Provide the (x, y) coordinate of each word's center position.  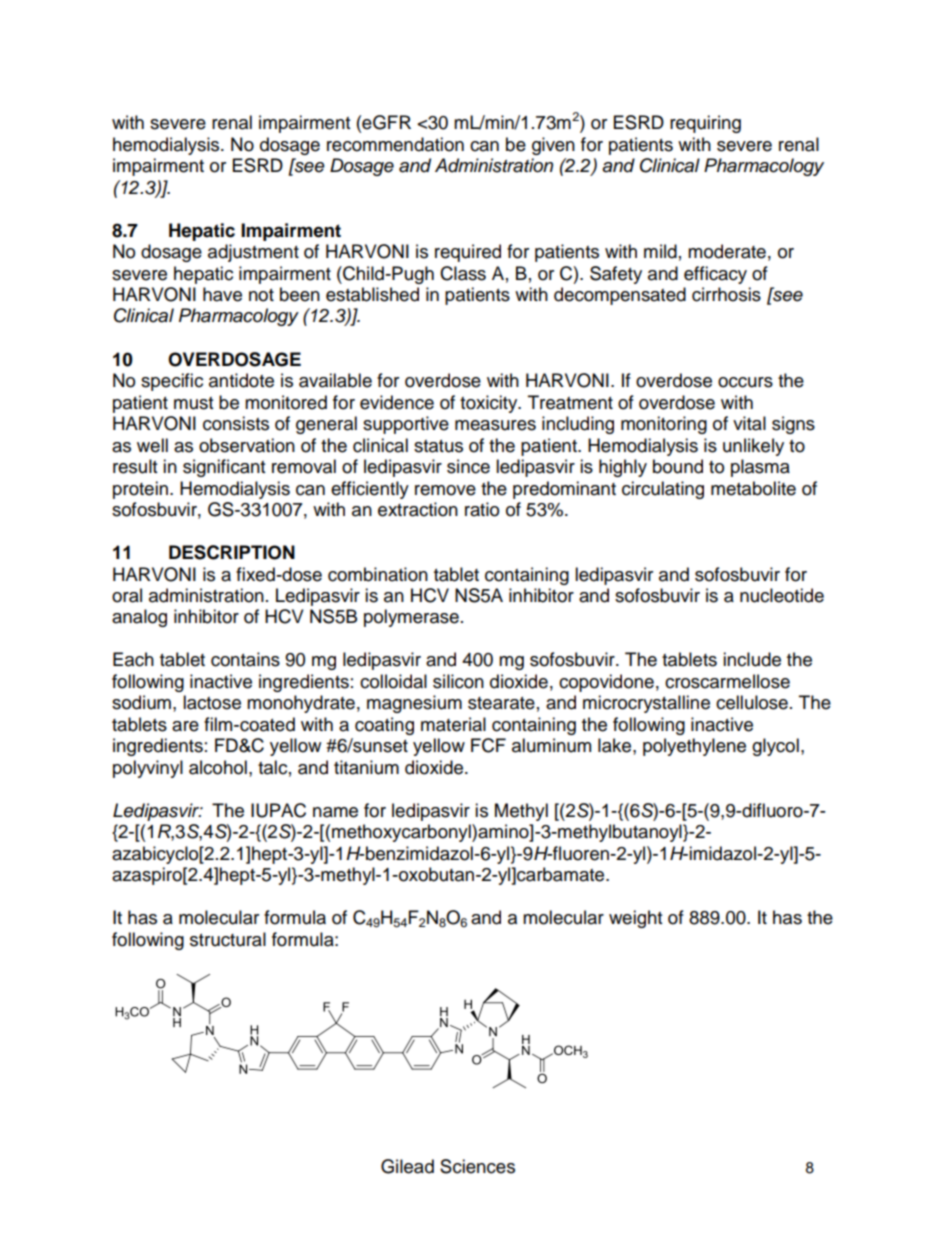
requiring (705, 124)
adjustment (253, 253)
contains (245, 659)
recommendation (395, 144)
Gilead (407, 1166)
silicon (458, 681)
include (752, 659)
